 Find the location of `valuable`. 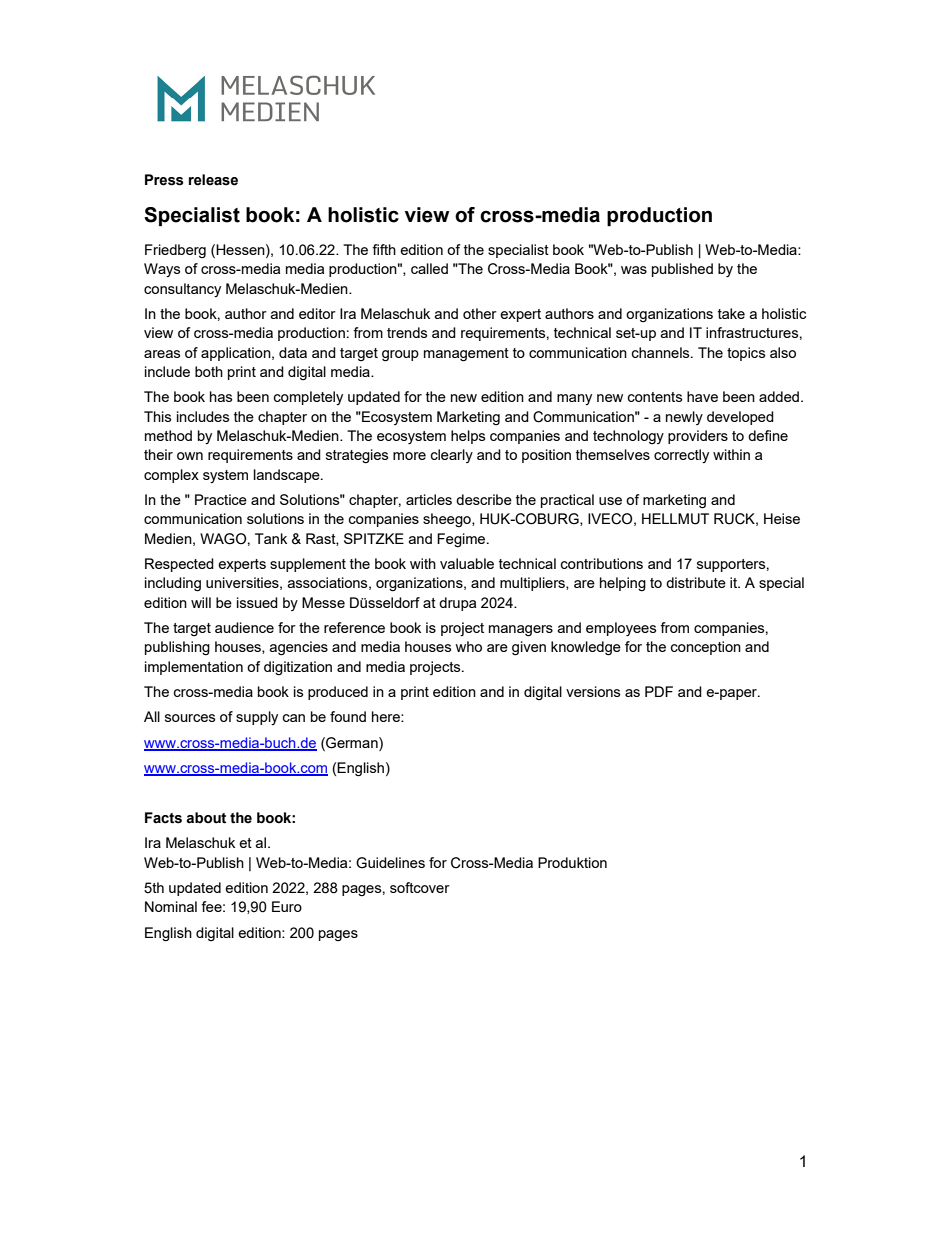

valuable is located at coordinates (467, 563).
